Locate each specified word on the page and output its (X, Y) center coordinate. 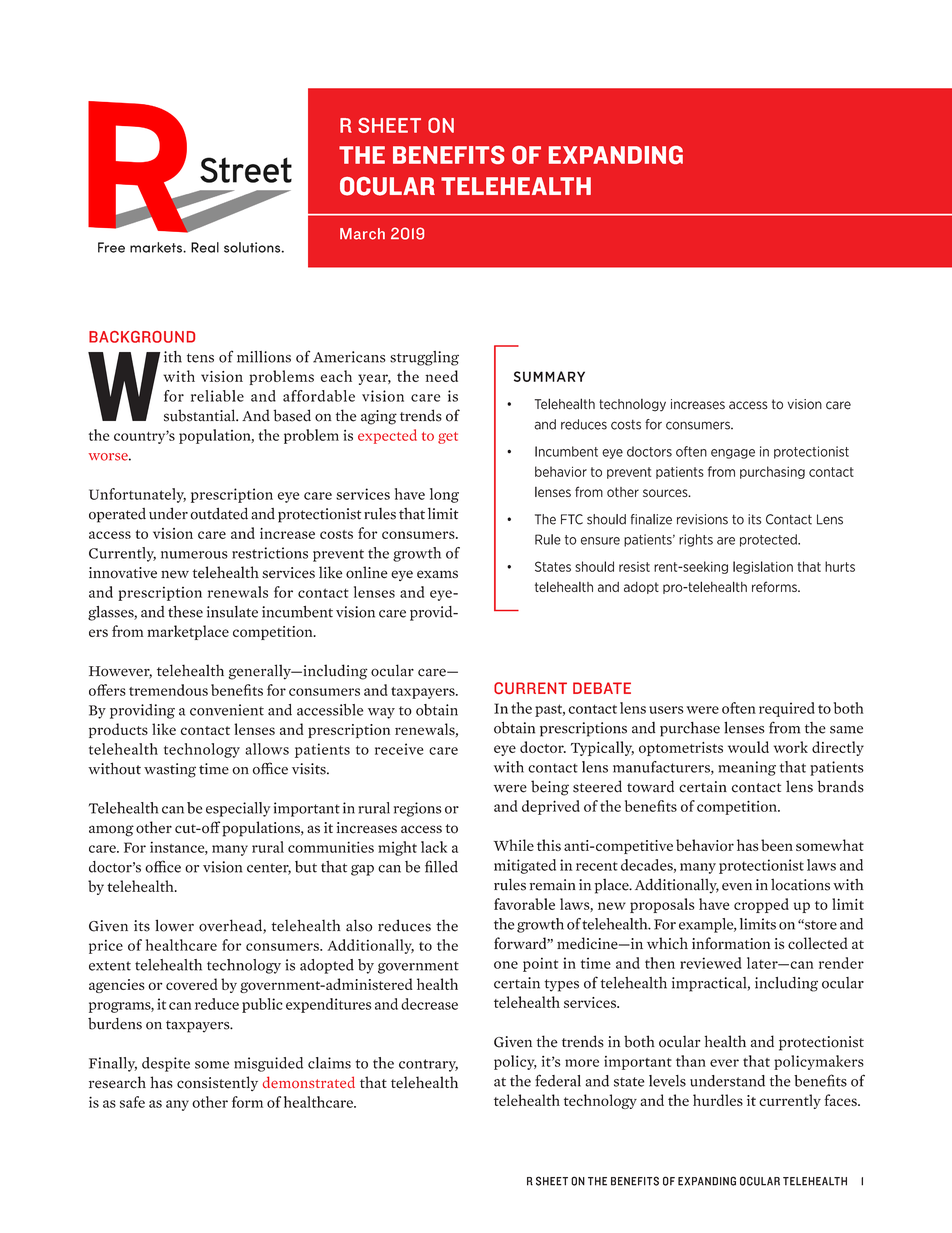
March (362, 234)
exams (437, 574)
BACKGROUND (142, 337)
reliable (217, 396)
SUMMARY (549, 376)
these (185, 612)
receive (399, 749)
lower (174, 925)
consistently (217, 1083)
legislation (763, 567)
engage (733, 454)
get (448, 438)
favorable (524, 904)
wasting (170, 770)
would (748, 747)
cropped (761, 905)
